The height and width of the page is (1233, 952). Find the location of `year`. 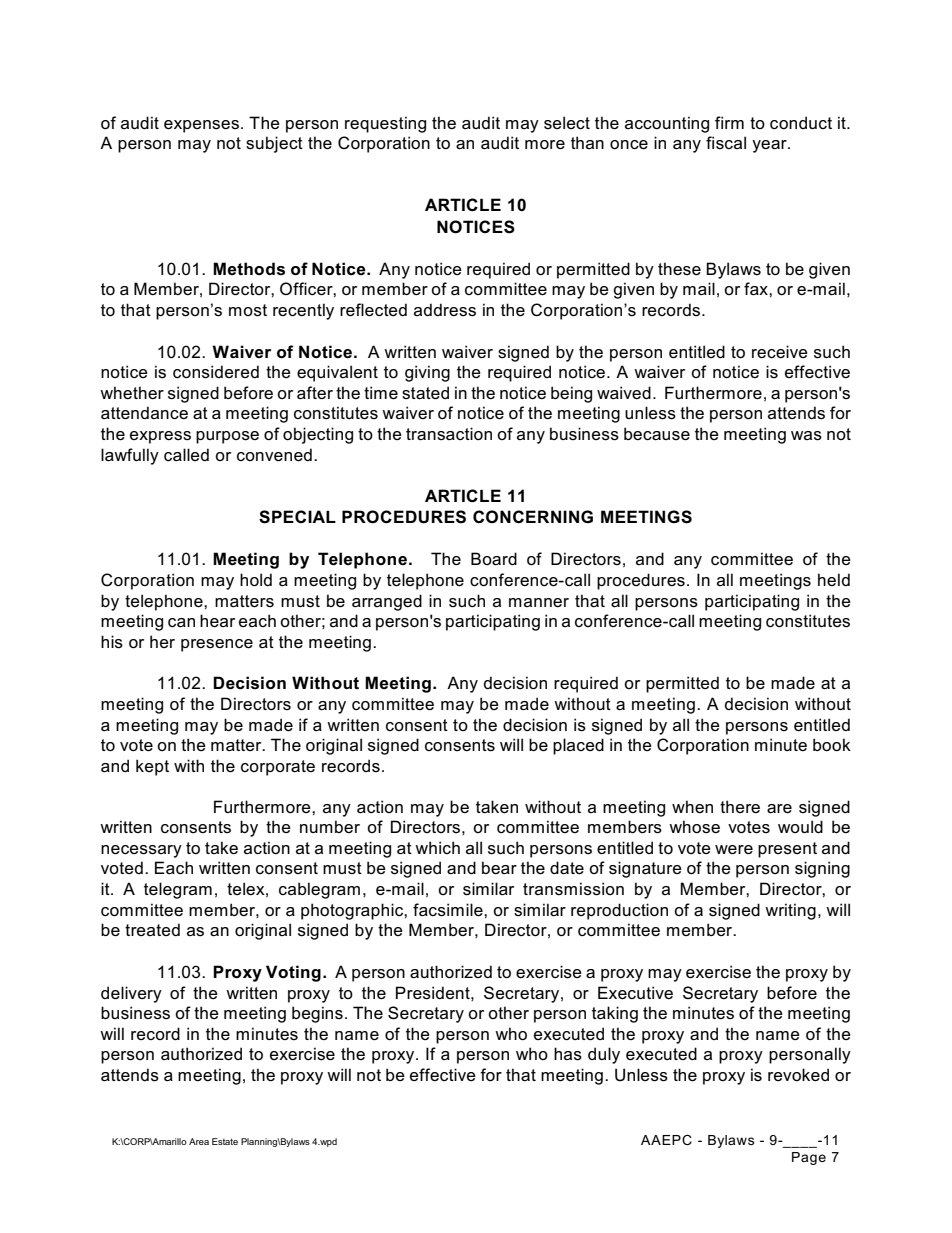

year is located at coordinates (770, 146).
